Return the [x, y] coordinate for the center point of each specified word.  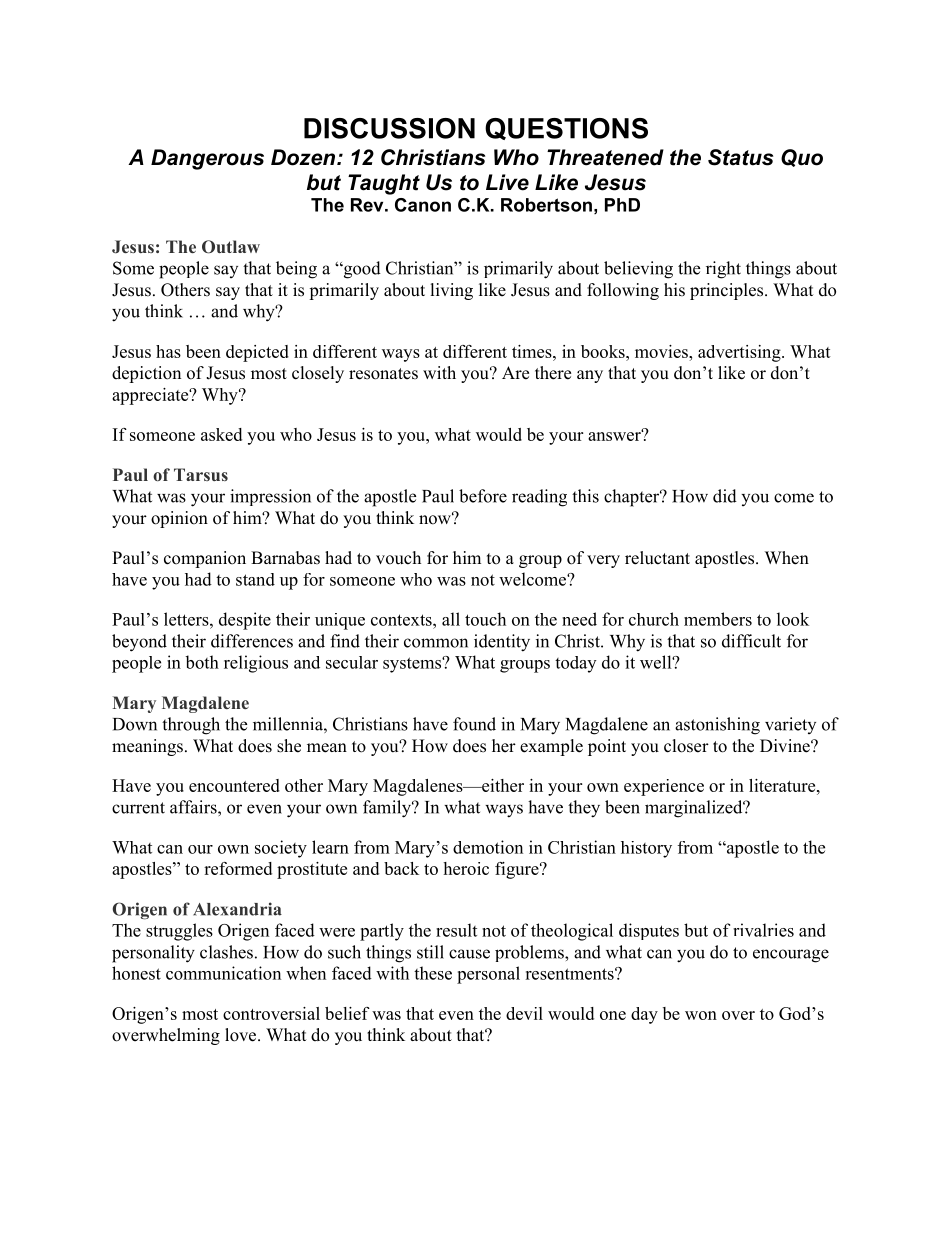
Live [507, 182]
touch [485, 619]
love [242, 1035]
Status [740, 157]
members [718, 619]
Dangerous [207, 159]
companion [205, 559]
